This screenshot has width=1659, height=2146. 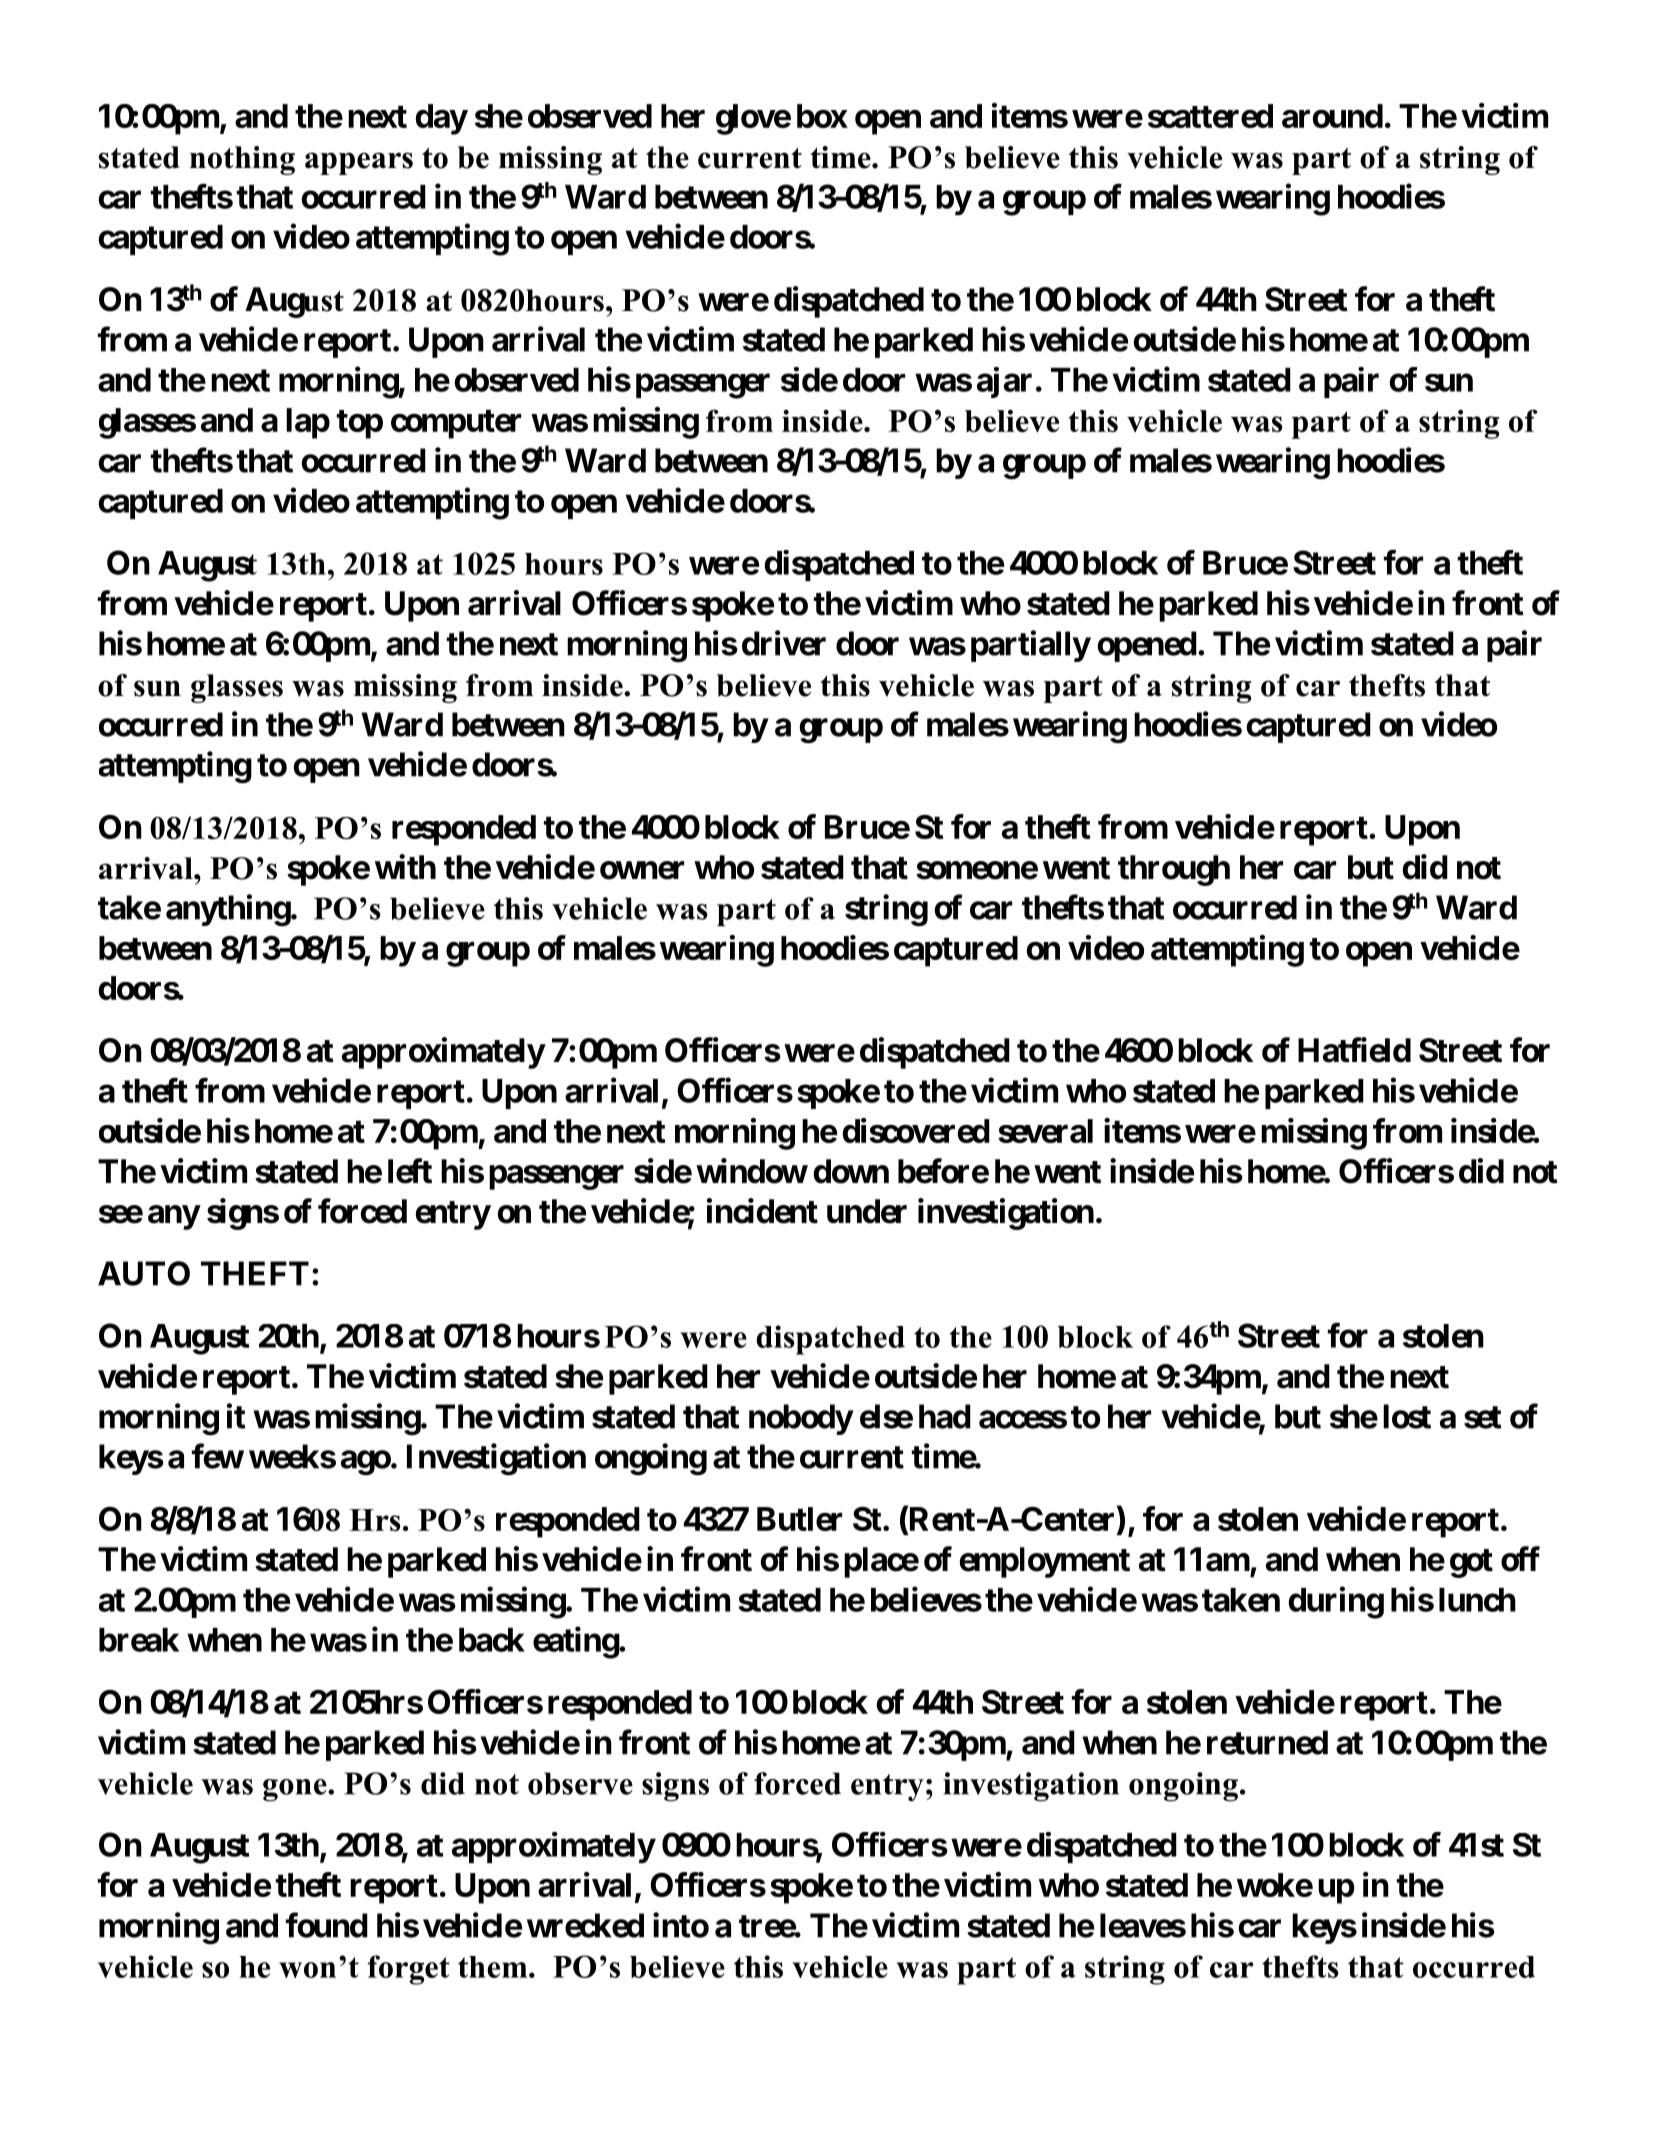 What do you see at coordinates (822, 116) in the screenshot?
I see `box` at bounding box center [822, 116].
